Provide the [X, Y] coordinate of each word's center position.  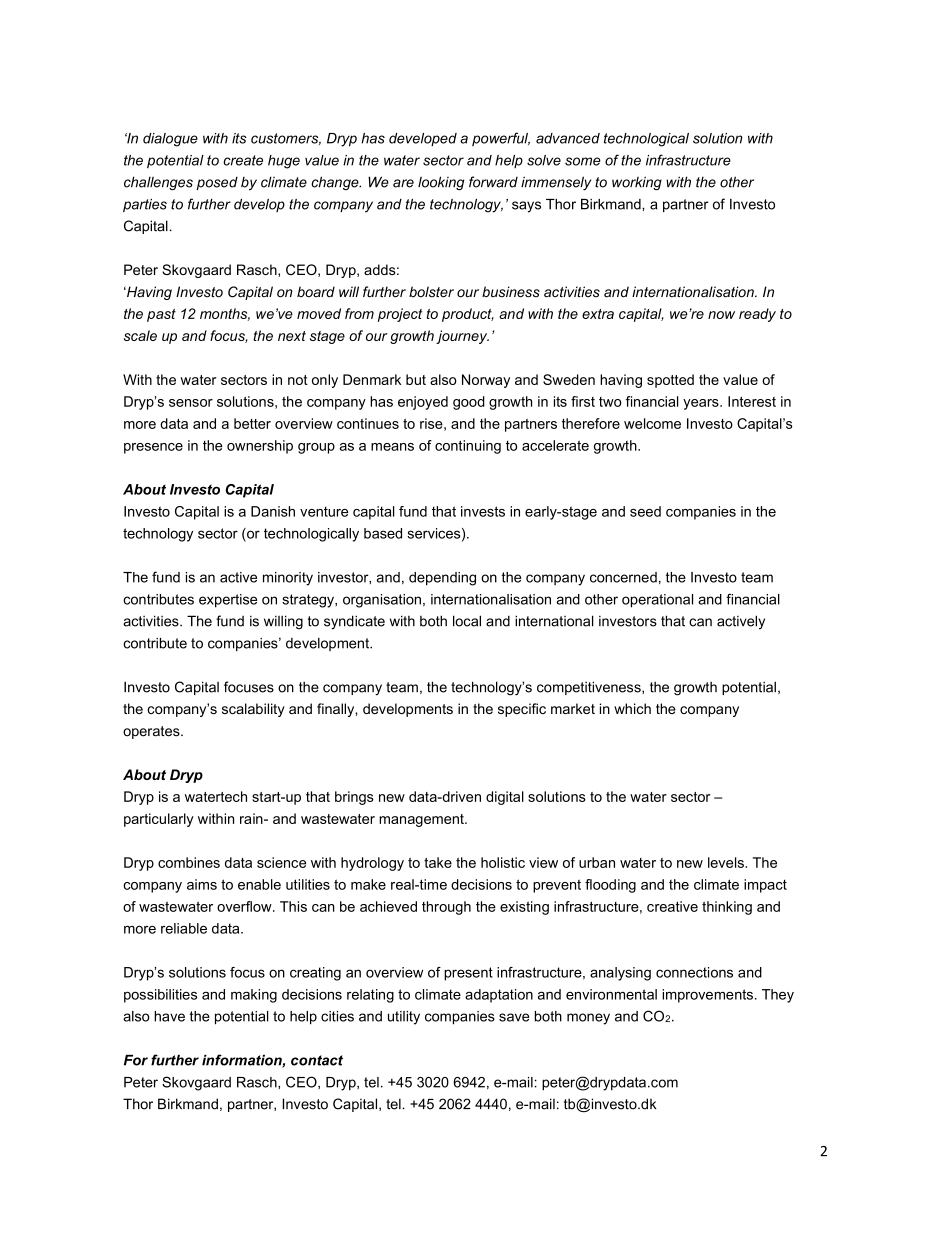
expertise [228, 601]
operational [657, 601]
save [514, 1017]
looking [441, 183]
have [169, 1016]
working [637, 183]
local [467, 621]
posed [217, 183]
